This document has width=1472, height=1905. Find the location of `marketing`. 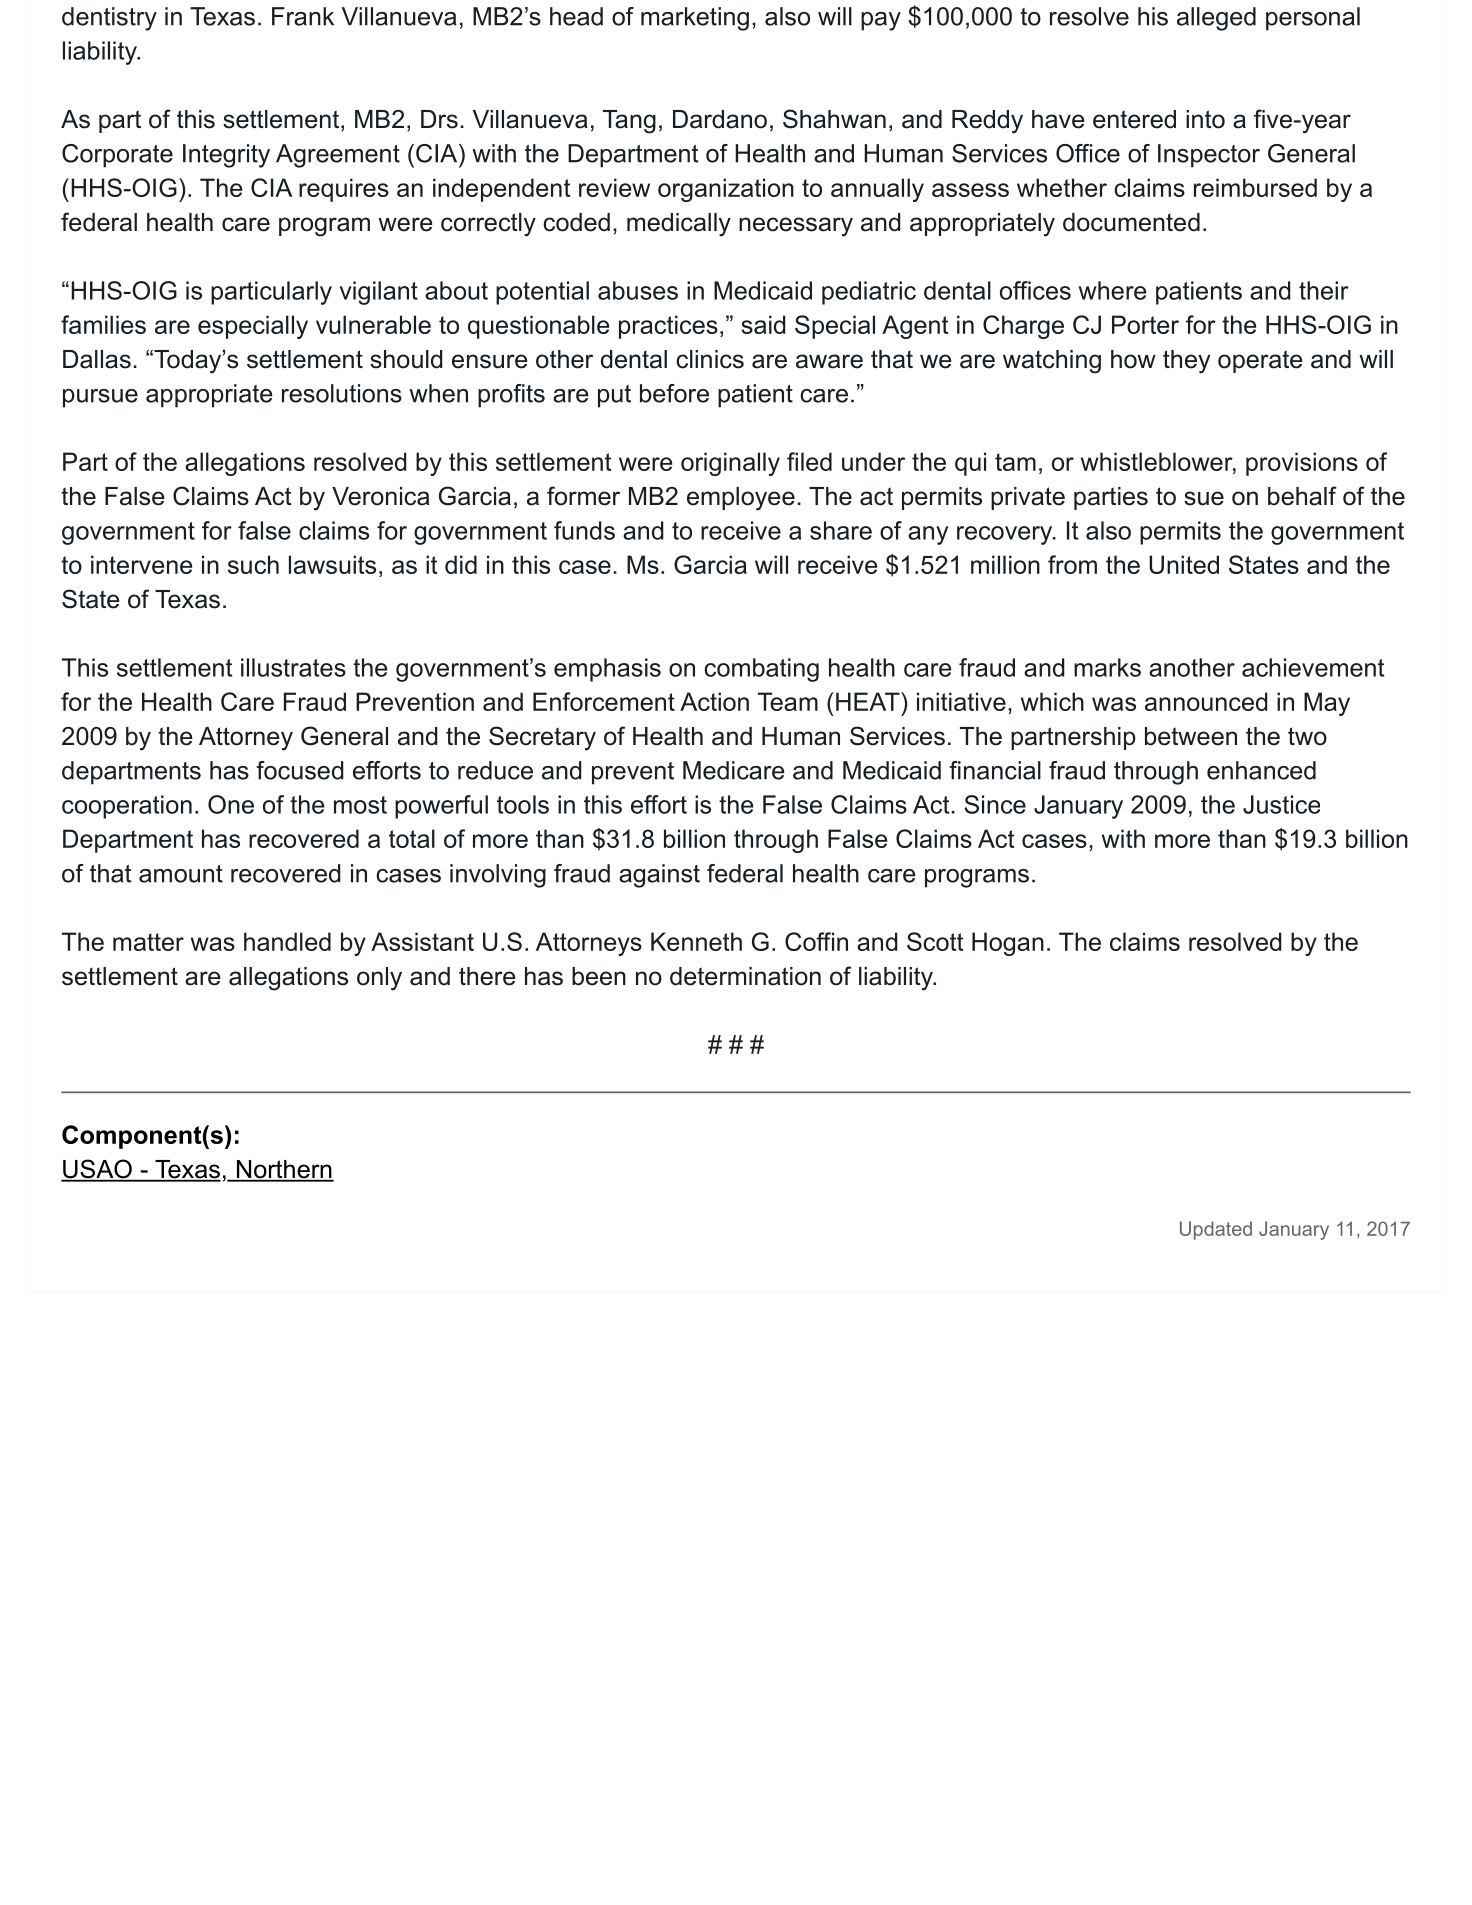

marketing is located at coordinates (695, 19).
